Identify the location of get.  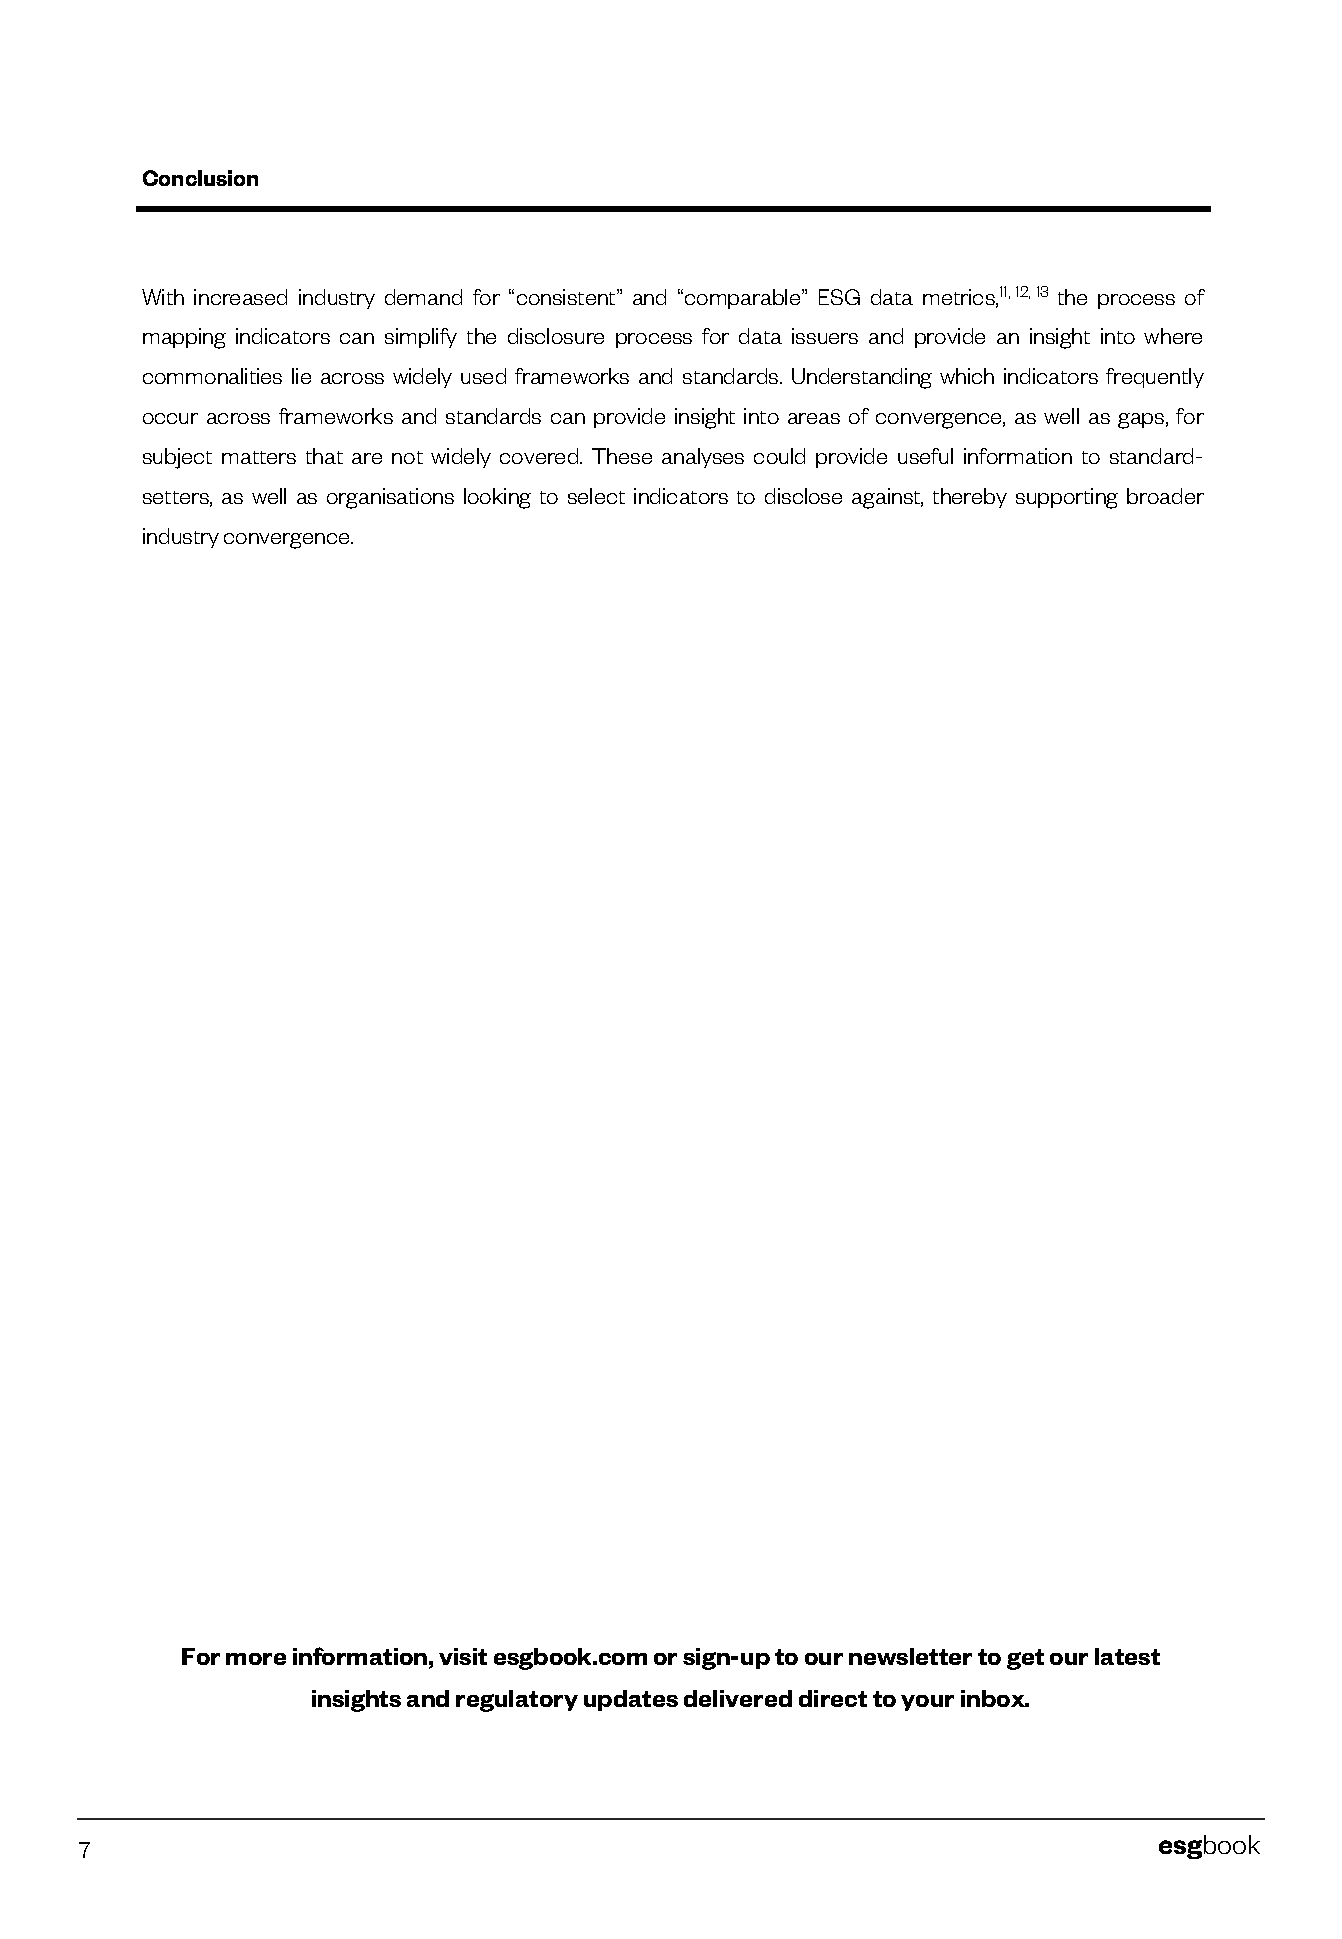
(1025, 1659).
